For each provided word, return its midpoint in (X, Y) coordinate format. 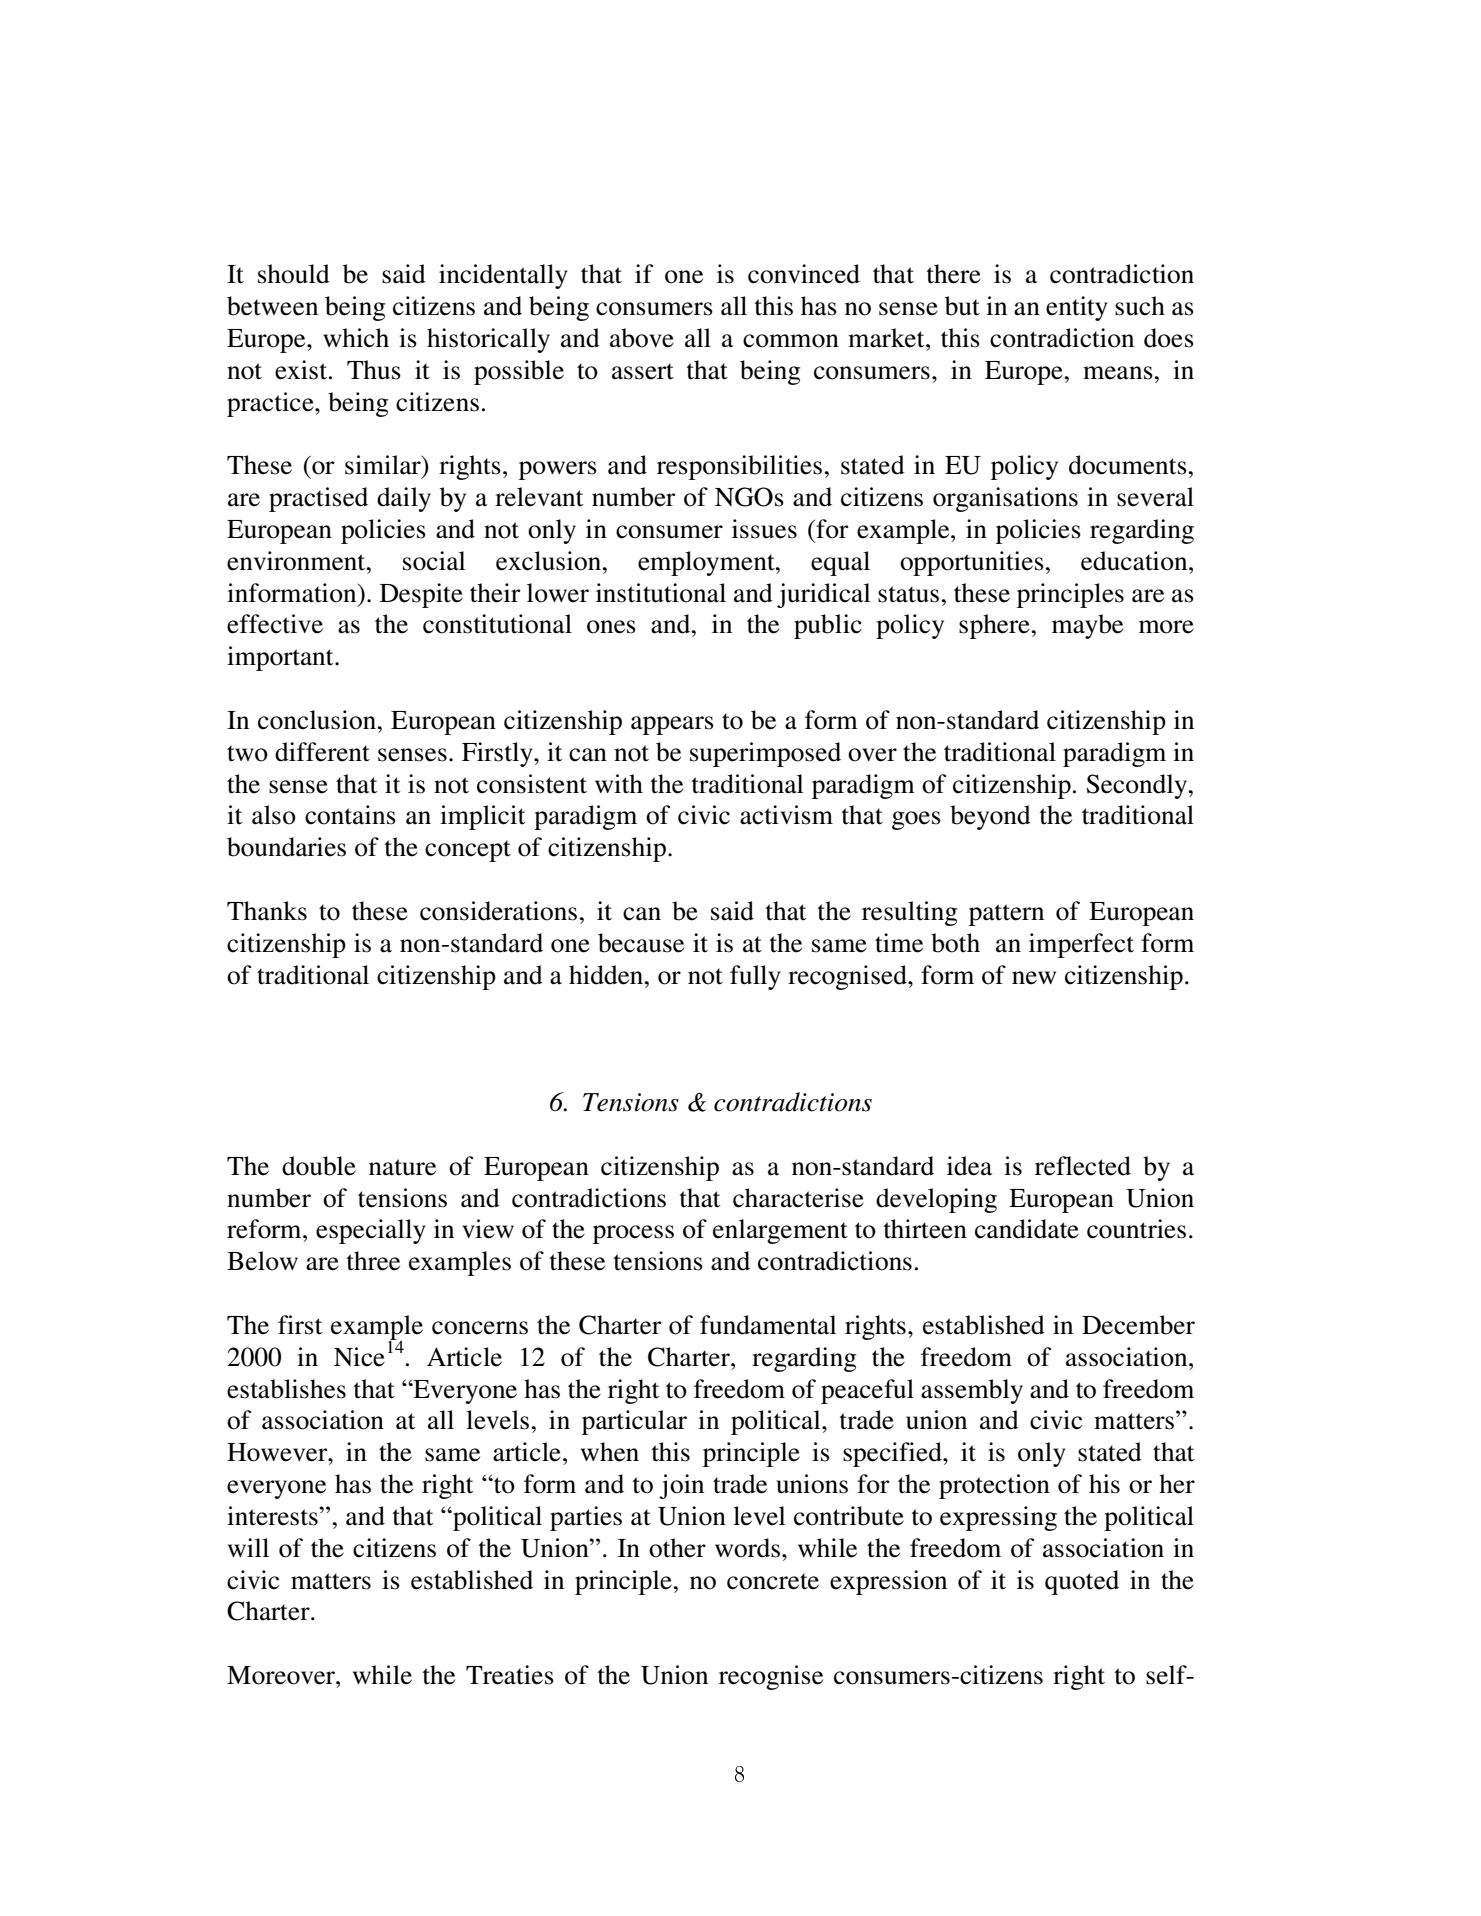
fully (755, 977)
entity (1077, 308)
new (1034, 978)
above (642, 338)
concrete (773, 1581)
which (356, 338)
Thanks (267, 911)
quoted (1082, 1582)
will (248, 1547)
